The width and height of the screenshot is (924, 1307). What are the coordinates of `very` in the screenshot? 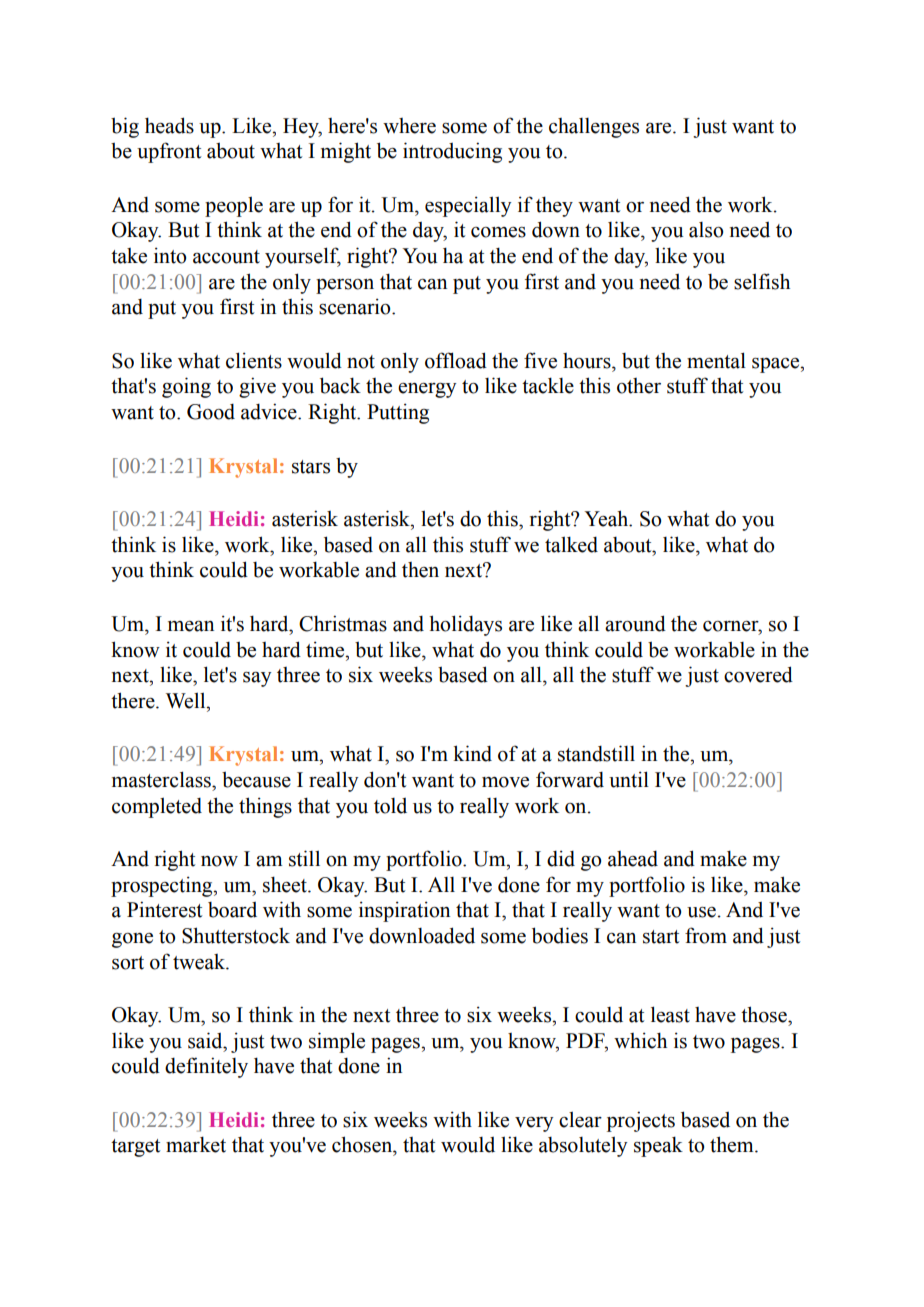 It's located at (534, 1124).
